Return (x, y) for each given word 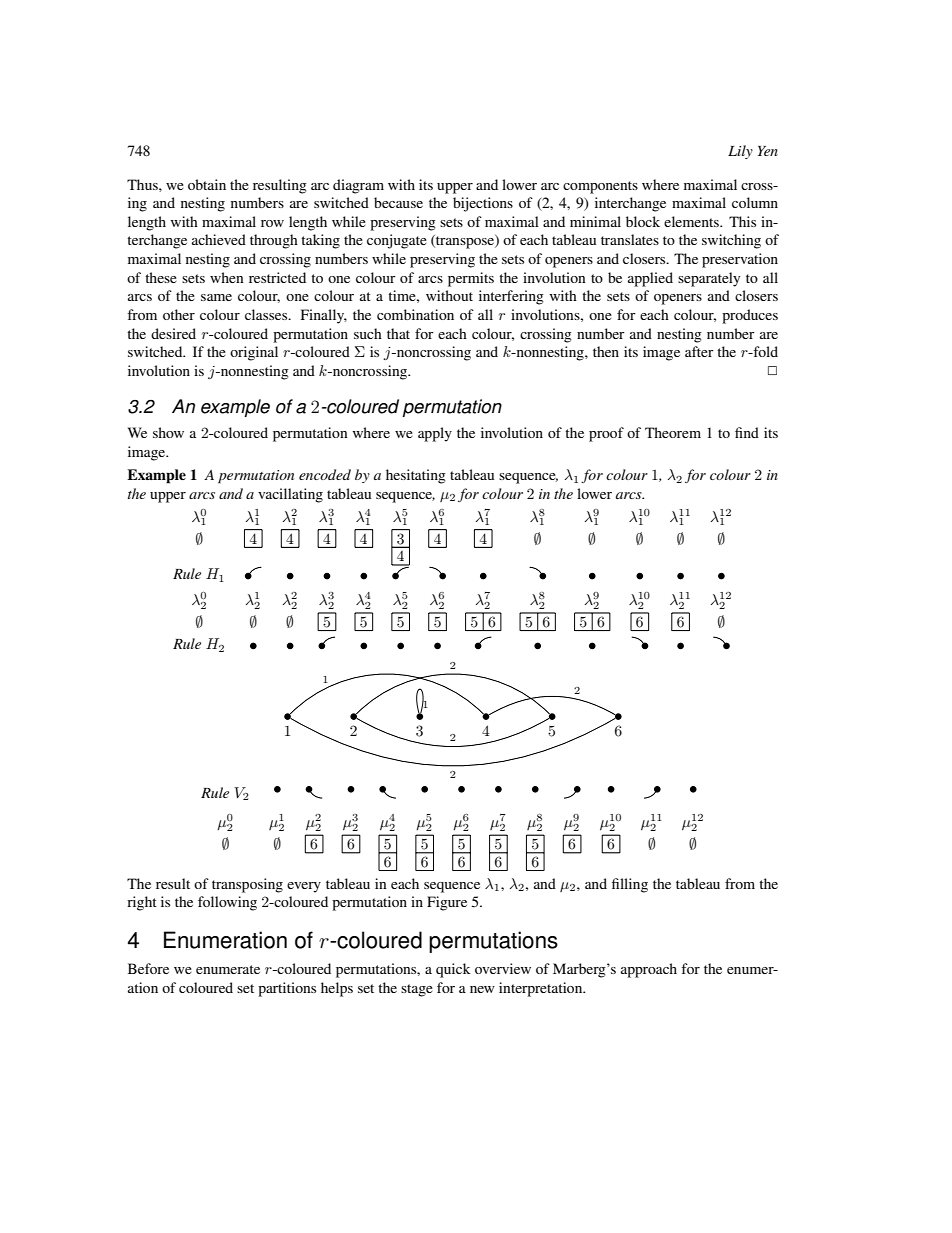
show (168, 432)
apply (435, 434)
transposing (247, 885)
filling (630, 885)
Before (148, 968)
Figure (447, 903)
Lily (740, 152)
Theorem (673, 432)
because (398, 202)
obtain (207, 184)
